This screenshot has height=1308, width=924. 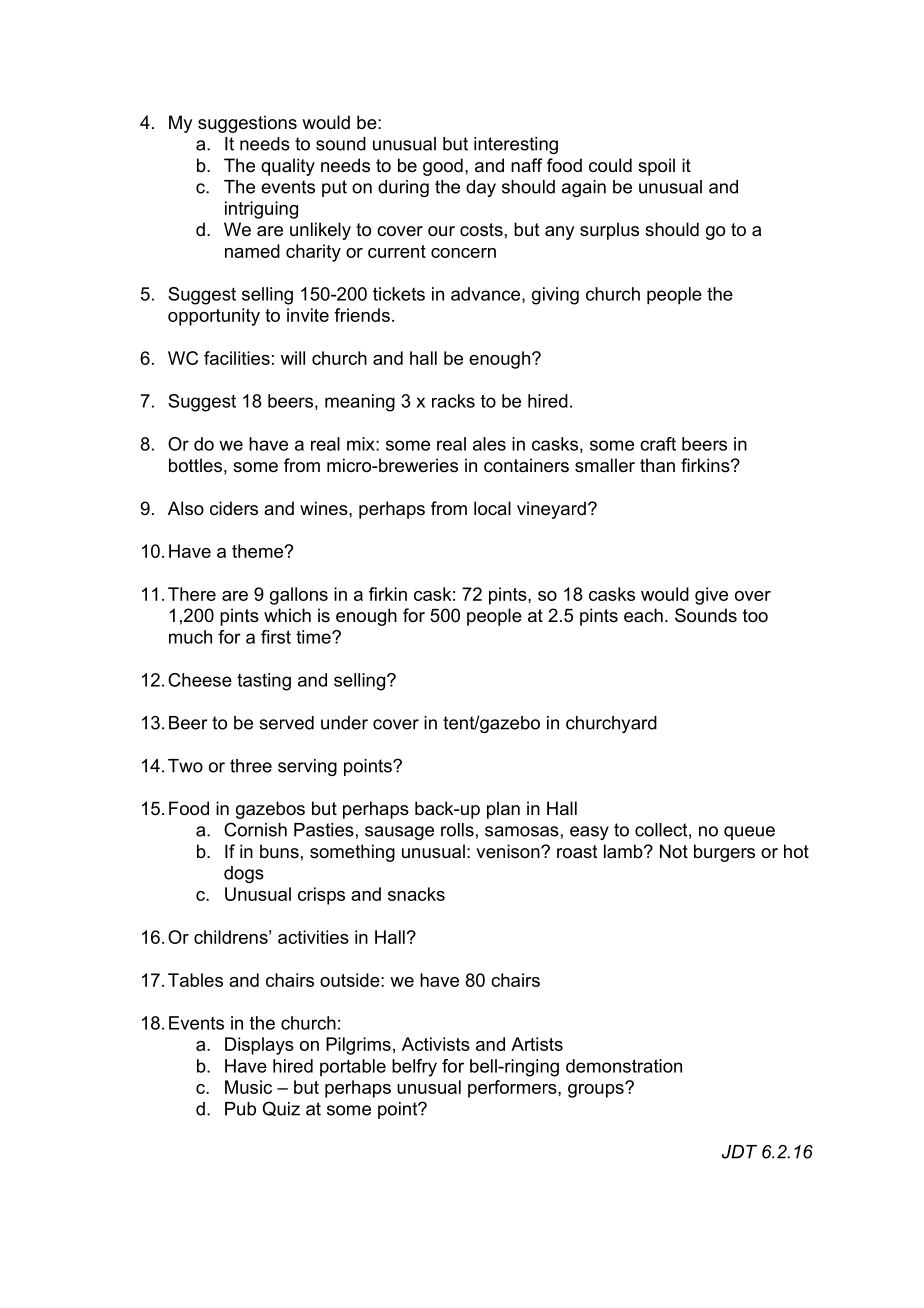 What do you see at coordinates (288, 167) in the screenshot?
I see `quality` at bounding box center [288, 167].
